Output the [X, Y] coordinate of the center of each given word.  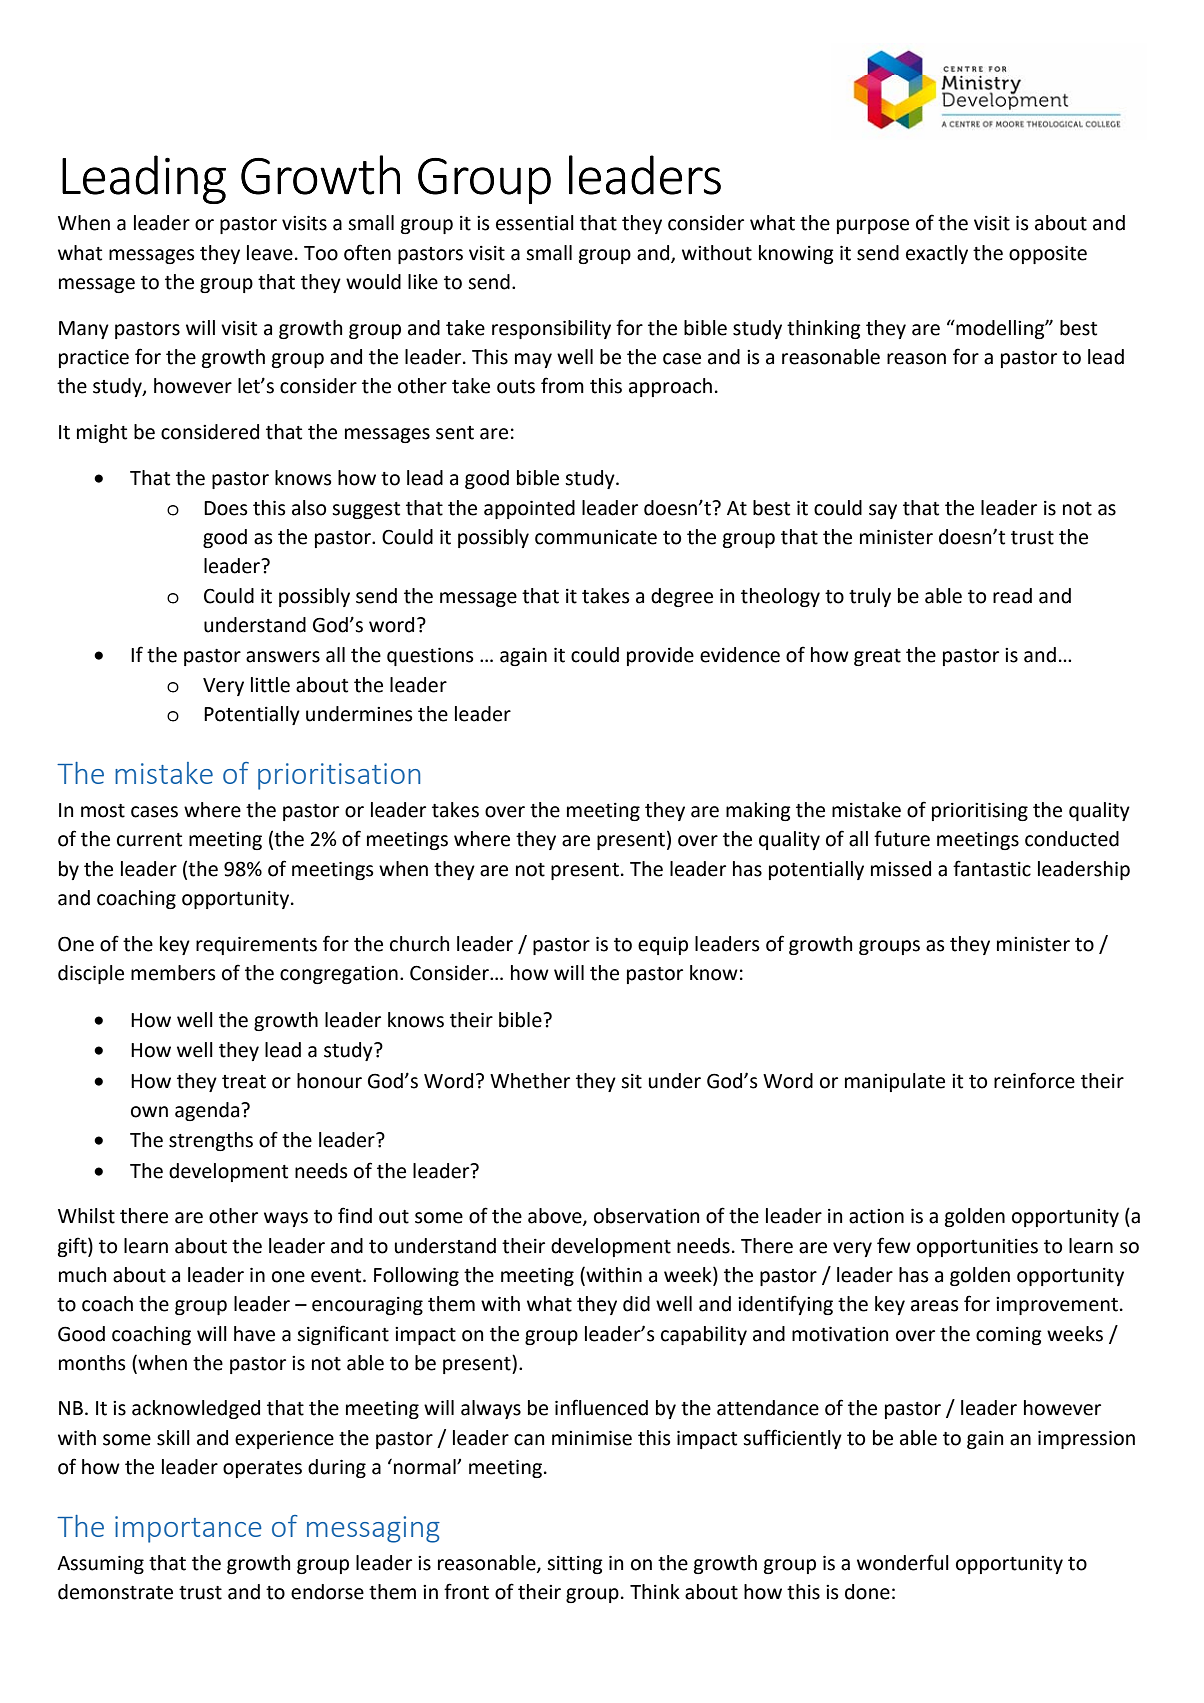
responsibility [551, 329]
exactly [937, 254]
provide [660, 656]
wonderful [903, 1562]
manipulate [895, 1082]
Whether [530, 1081]
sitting [575, 1565]
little [270, 685]
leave [270, 253]
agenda [207, 1111]
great [877, 657]
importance [188, 1529]
